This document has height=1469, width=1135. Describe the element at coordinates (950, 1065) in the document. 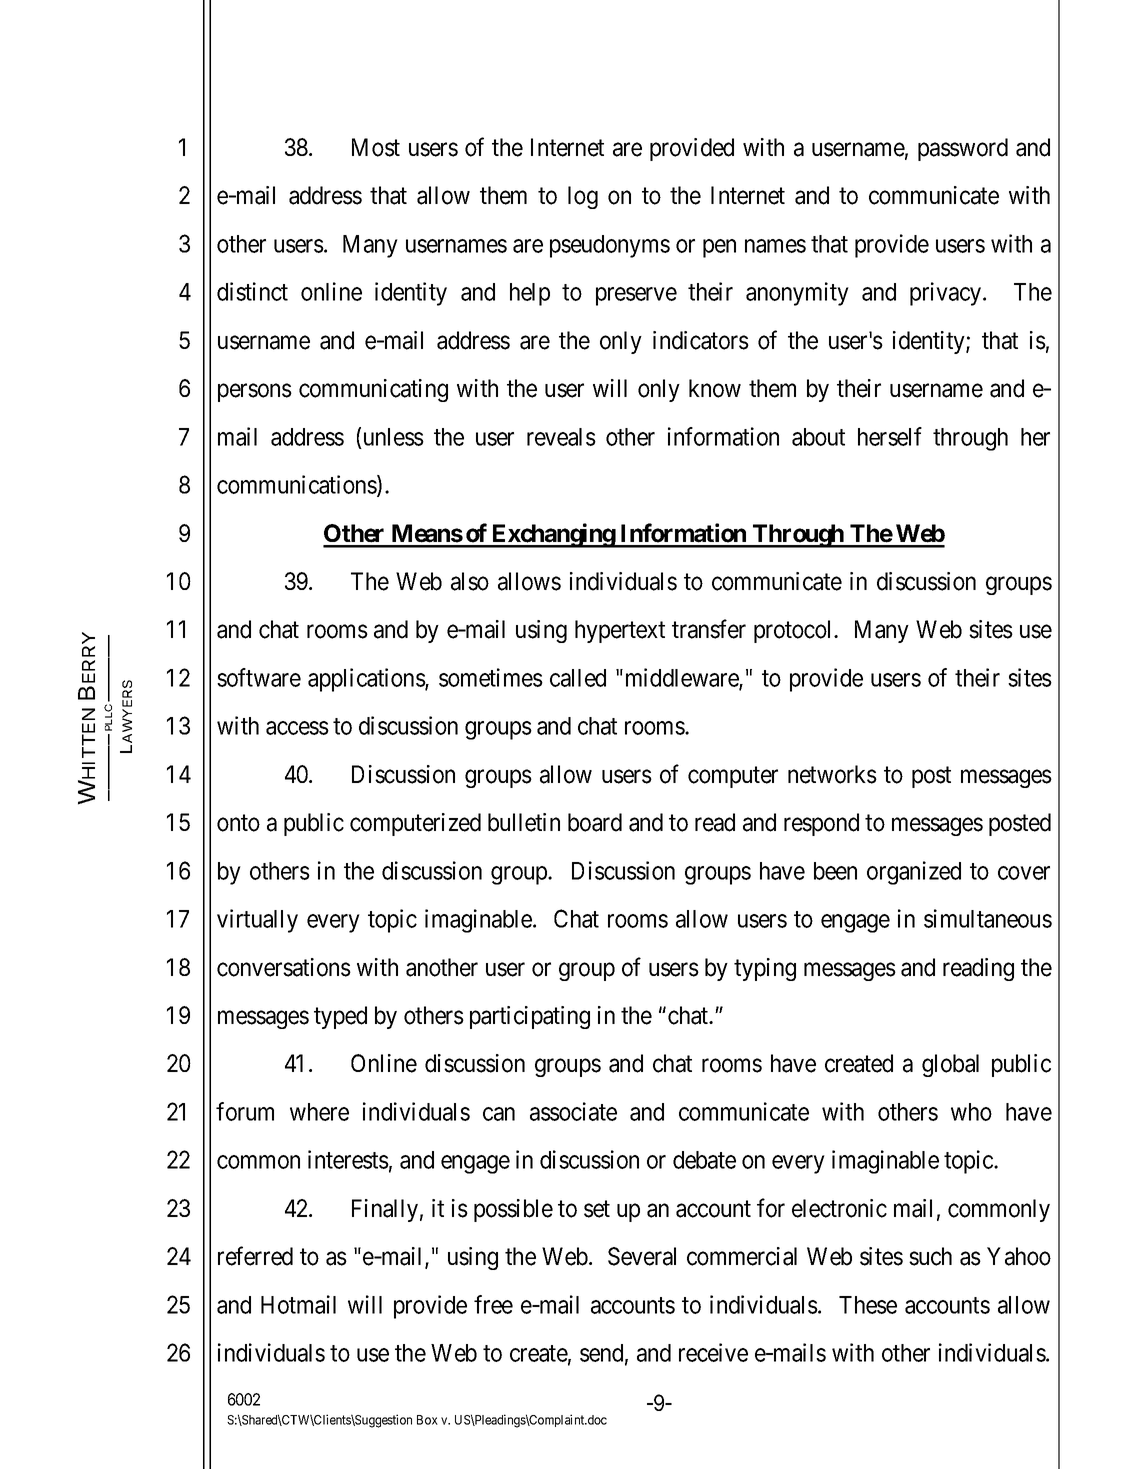

I see `global` at that location.
